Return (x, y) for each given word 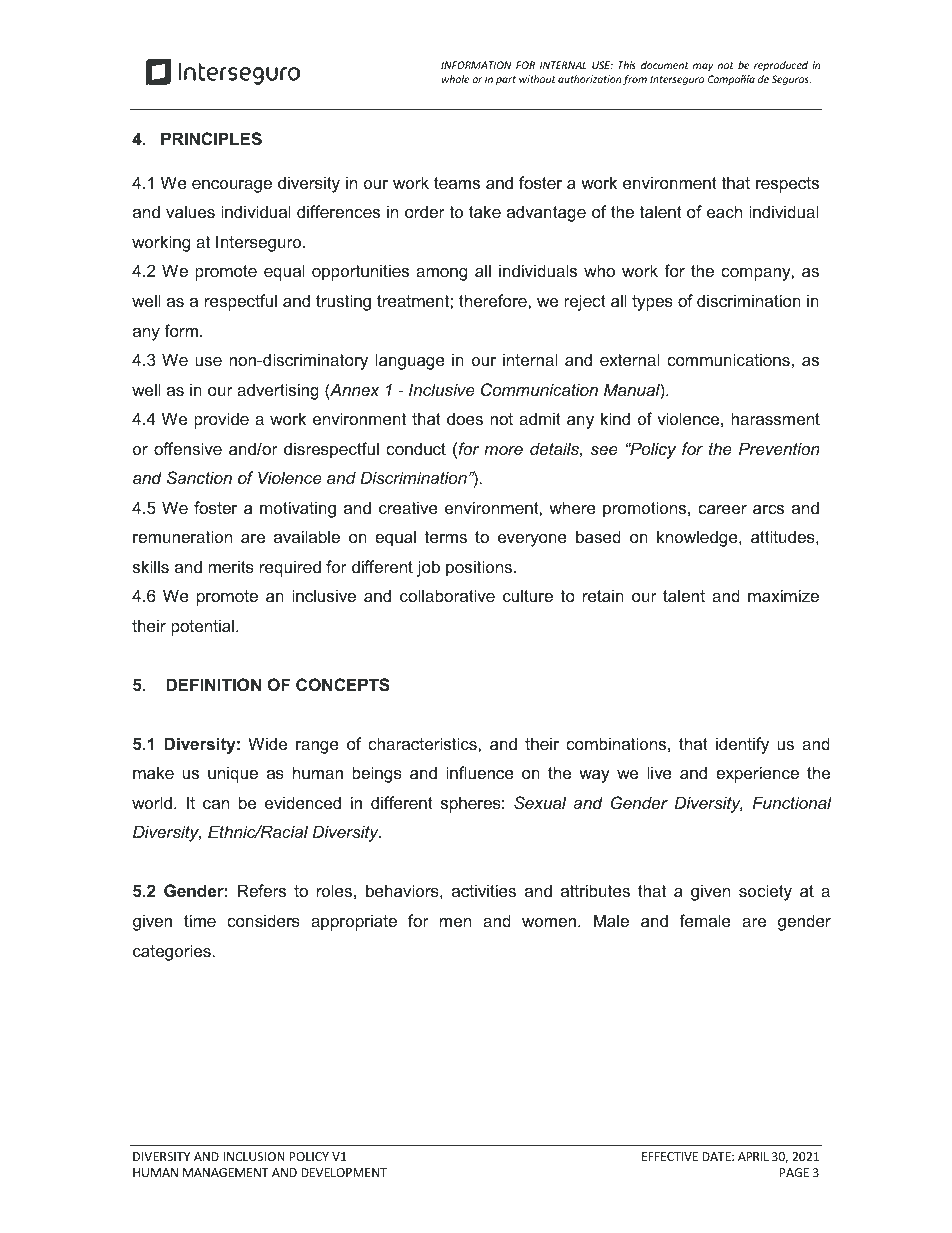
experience (757, 774)
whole (456, 79)
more (503, 450)
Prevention (779, 448)
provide (221, 420)
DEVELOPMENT (344, 1172)
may (703, 67)
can (216, 804)
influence (480, 772)
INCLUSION (254, 1156)
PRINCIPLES (211, 139)
